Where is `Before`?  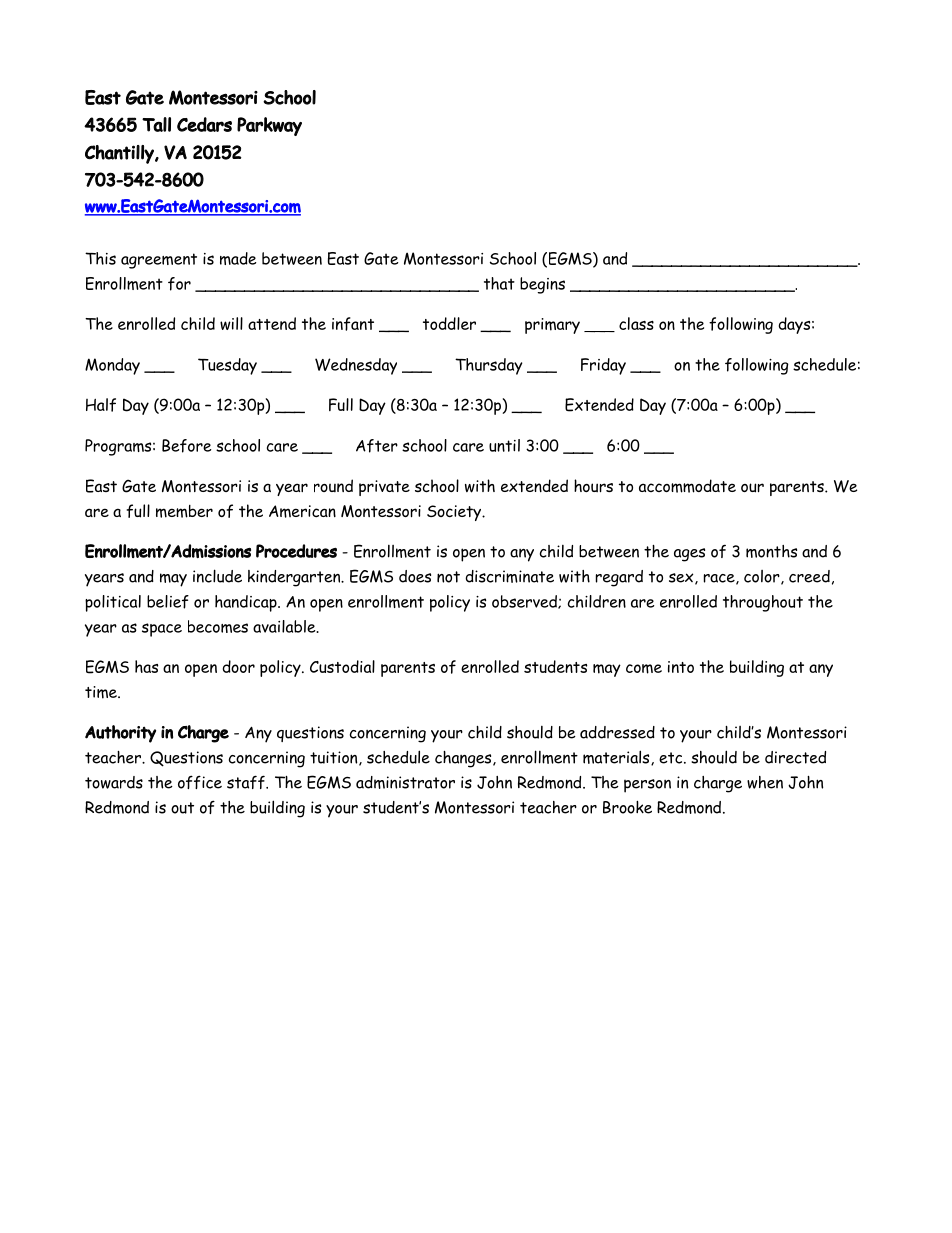 Before is located at coordinates (186, 446).
